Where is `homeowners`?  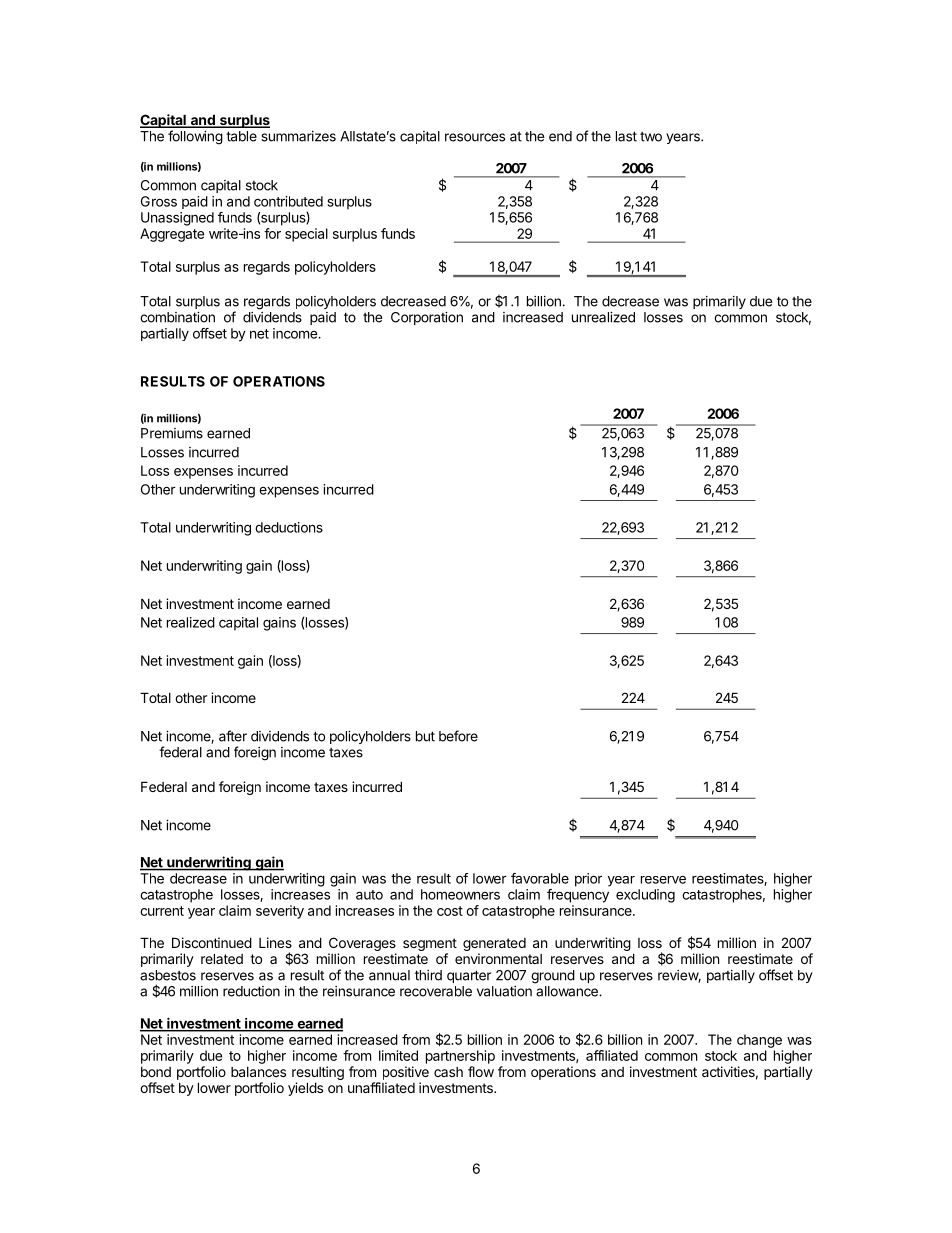
homeowners is located at coordinates (460, 894).
